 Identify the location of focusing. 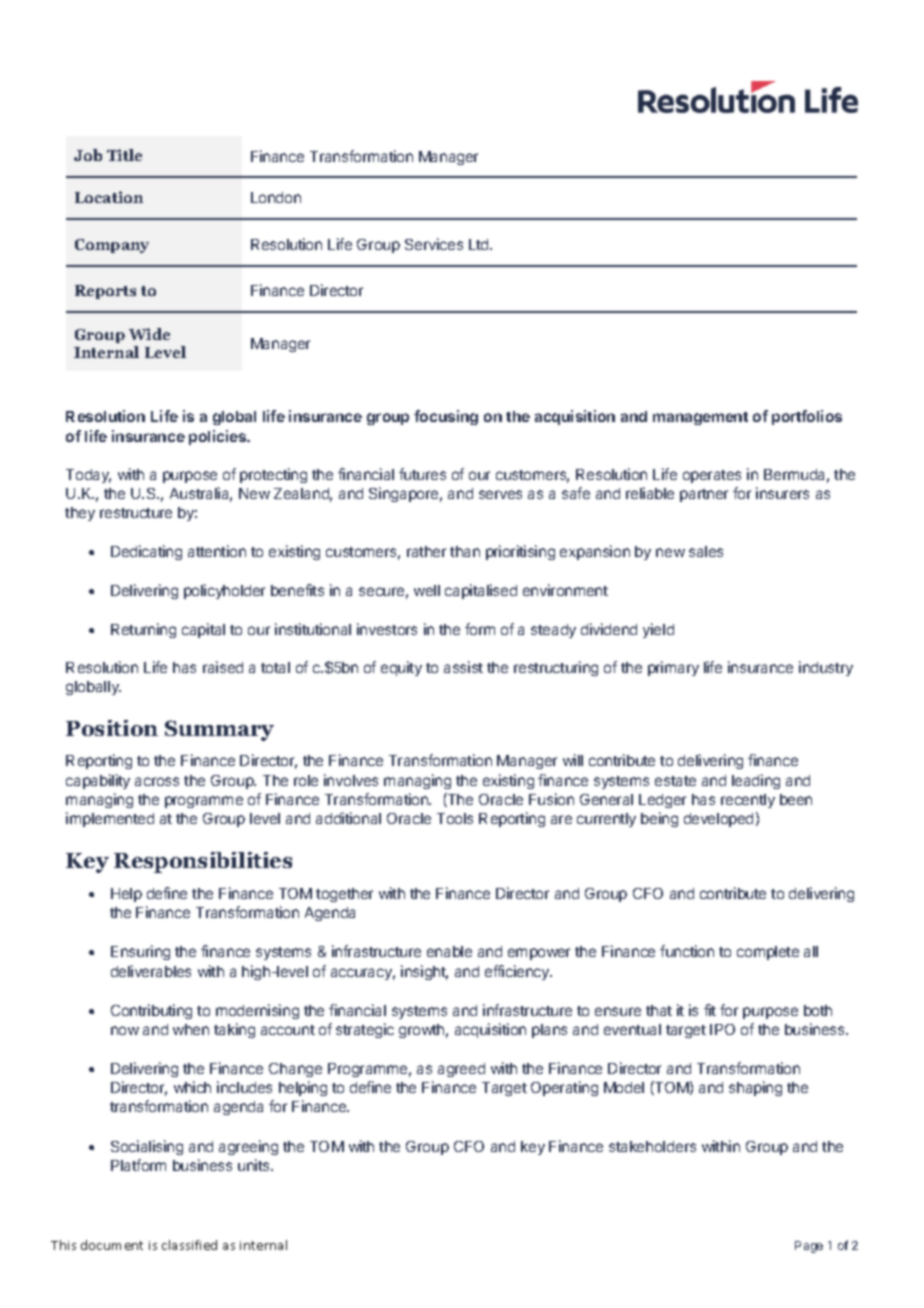
(446, 417).
